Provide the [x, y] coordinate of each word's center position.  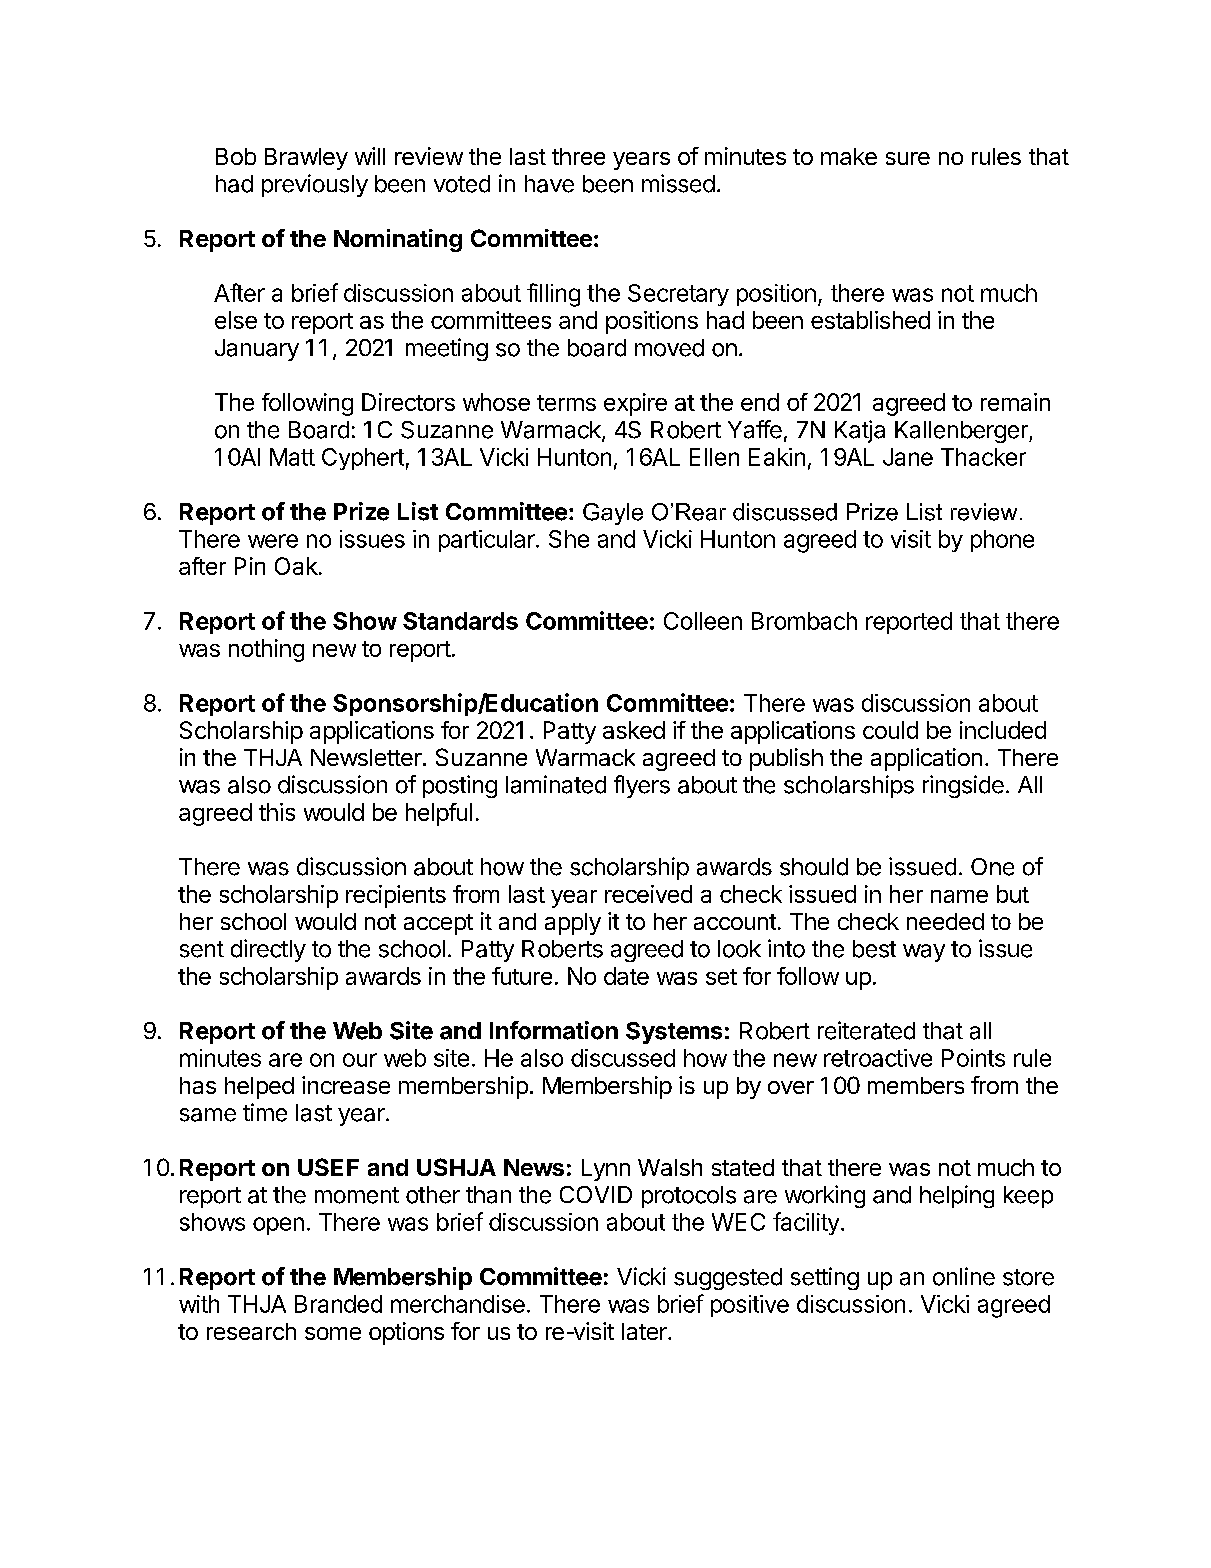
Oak [296, 566]
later [645, 1331]
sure [908, 158]
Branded [338, 1304]
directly [268, 950]
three [578, 156]
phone [1002, 541]
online [964, 1276]
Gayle [613, 514]
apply [573, 924]
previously [315, 185]
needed [945, 921]
